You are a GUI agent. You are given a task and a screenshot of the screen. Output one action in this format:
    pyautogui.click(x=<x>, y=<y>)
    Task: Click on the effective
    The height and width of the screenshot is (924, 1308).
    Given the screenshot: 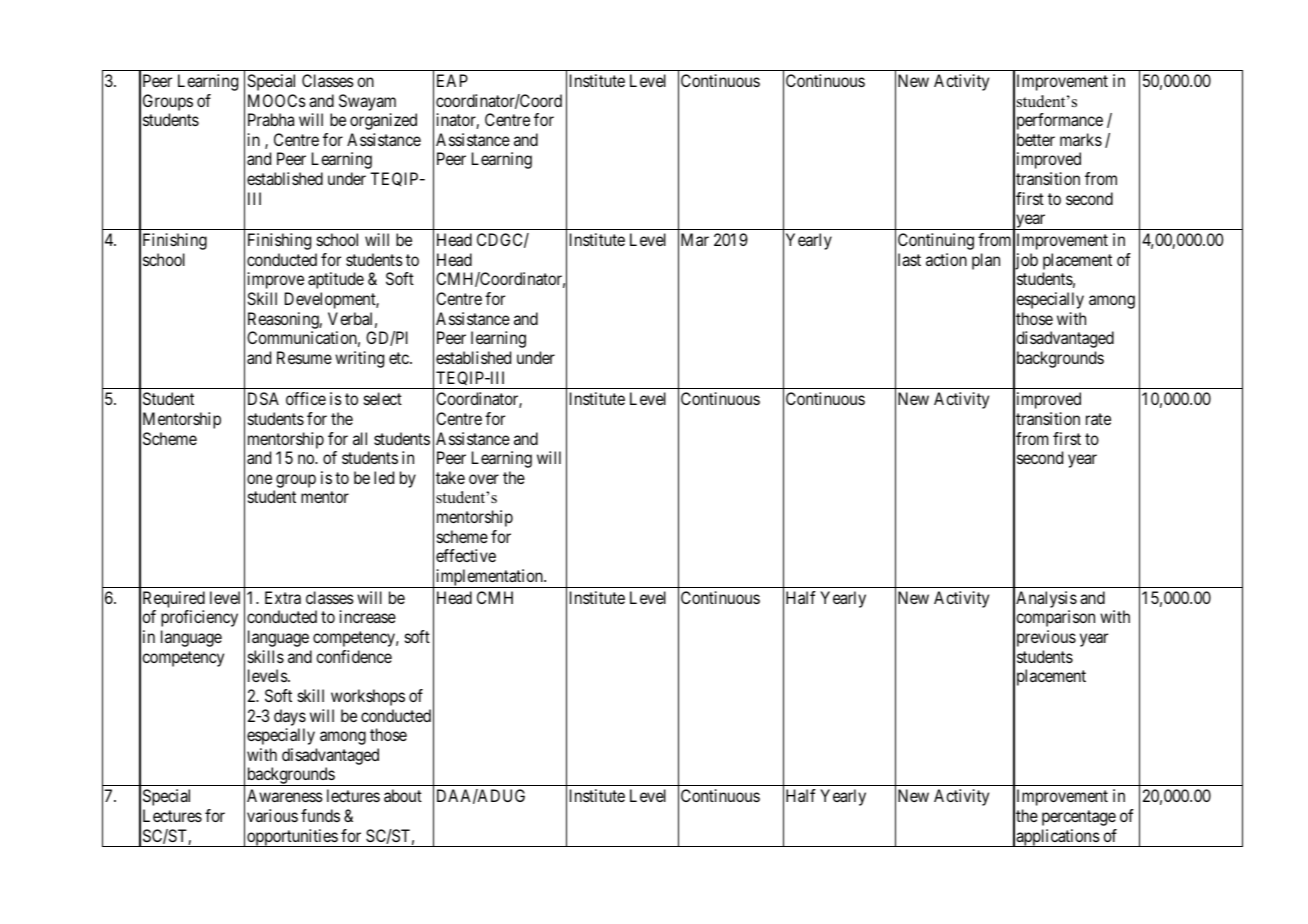 What is the action you would take?
    pyautogui.click(x=466, y=555)
